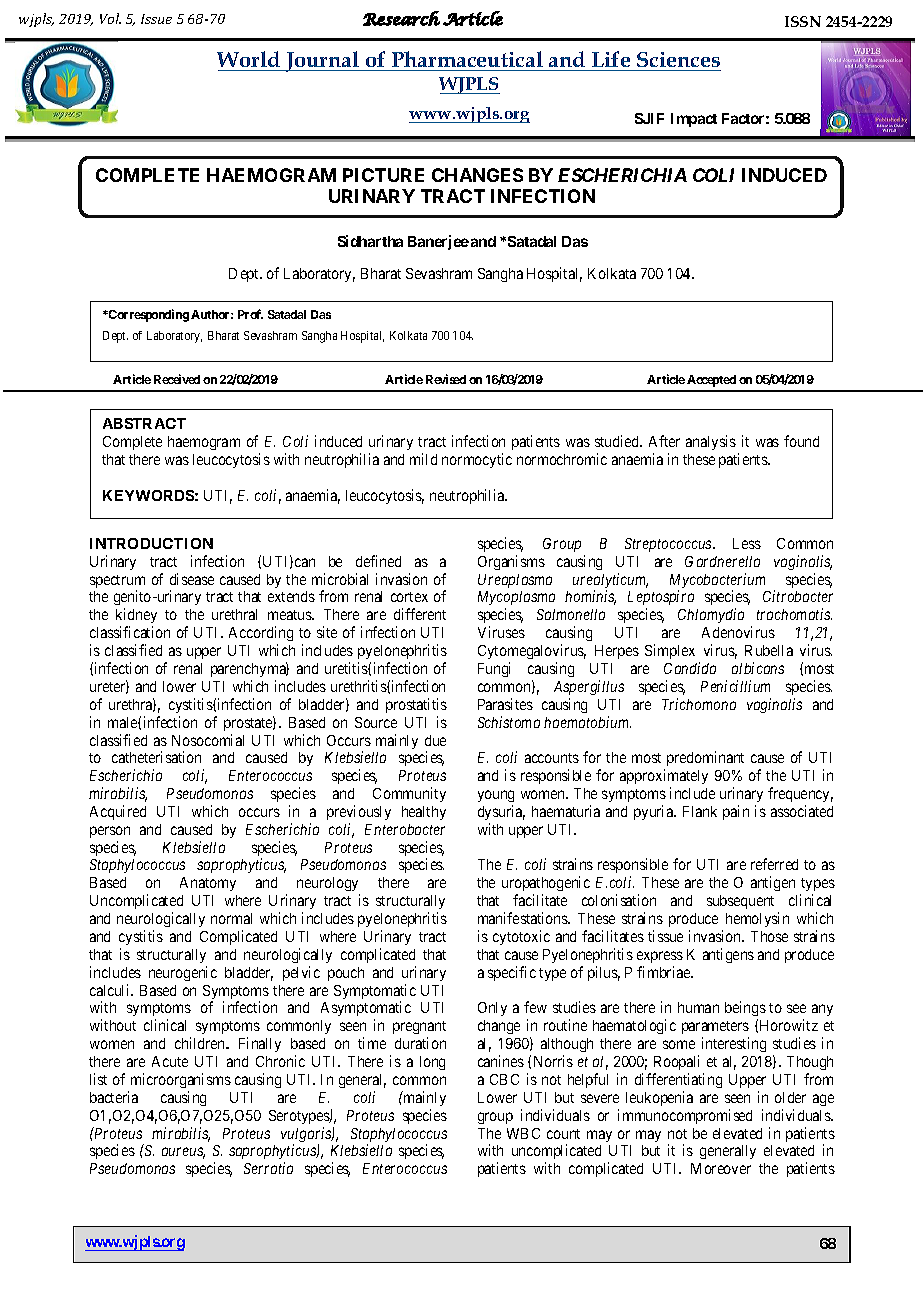 Image resolution: width=924 pixels, height=1308 pixels. What do you see at coordinates (803, 21) in the screenshot?
I see `ISSN` at bounding box center [803, 21].
